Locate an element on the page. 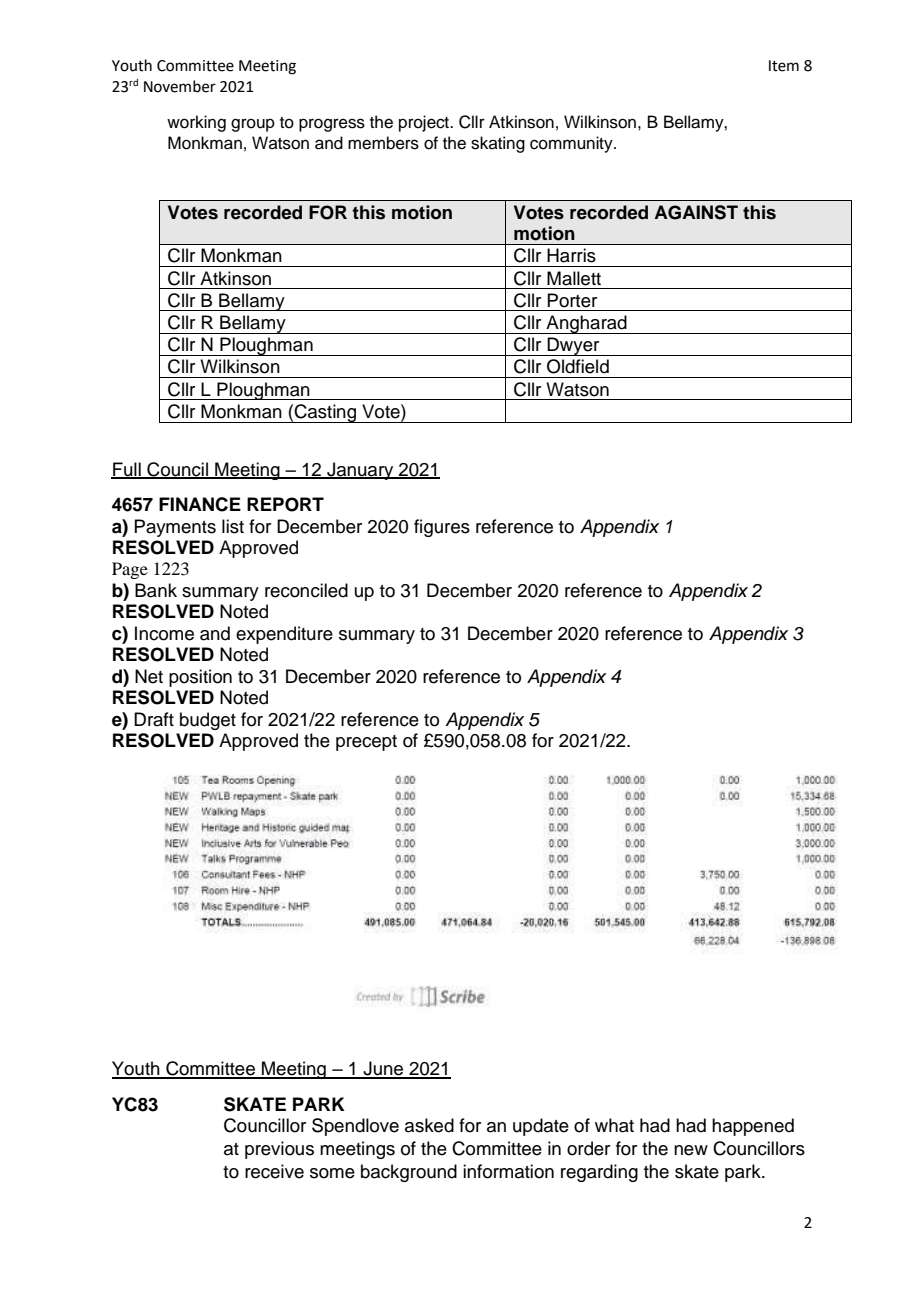  happened is located at coordinates (753, 1127).
